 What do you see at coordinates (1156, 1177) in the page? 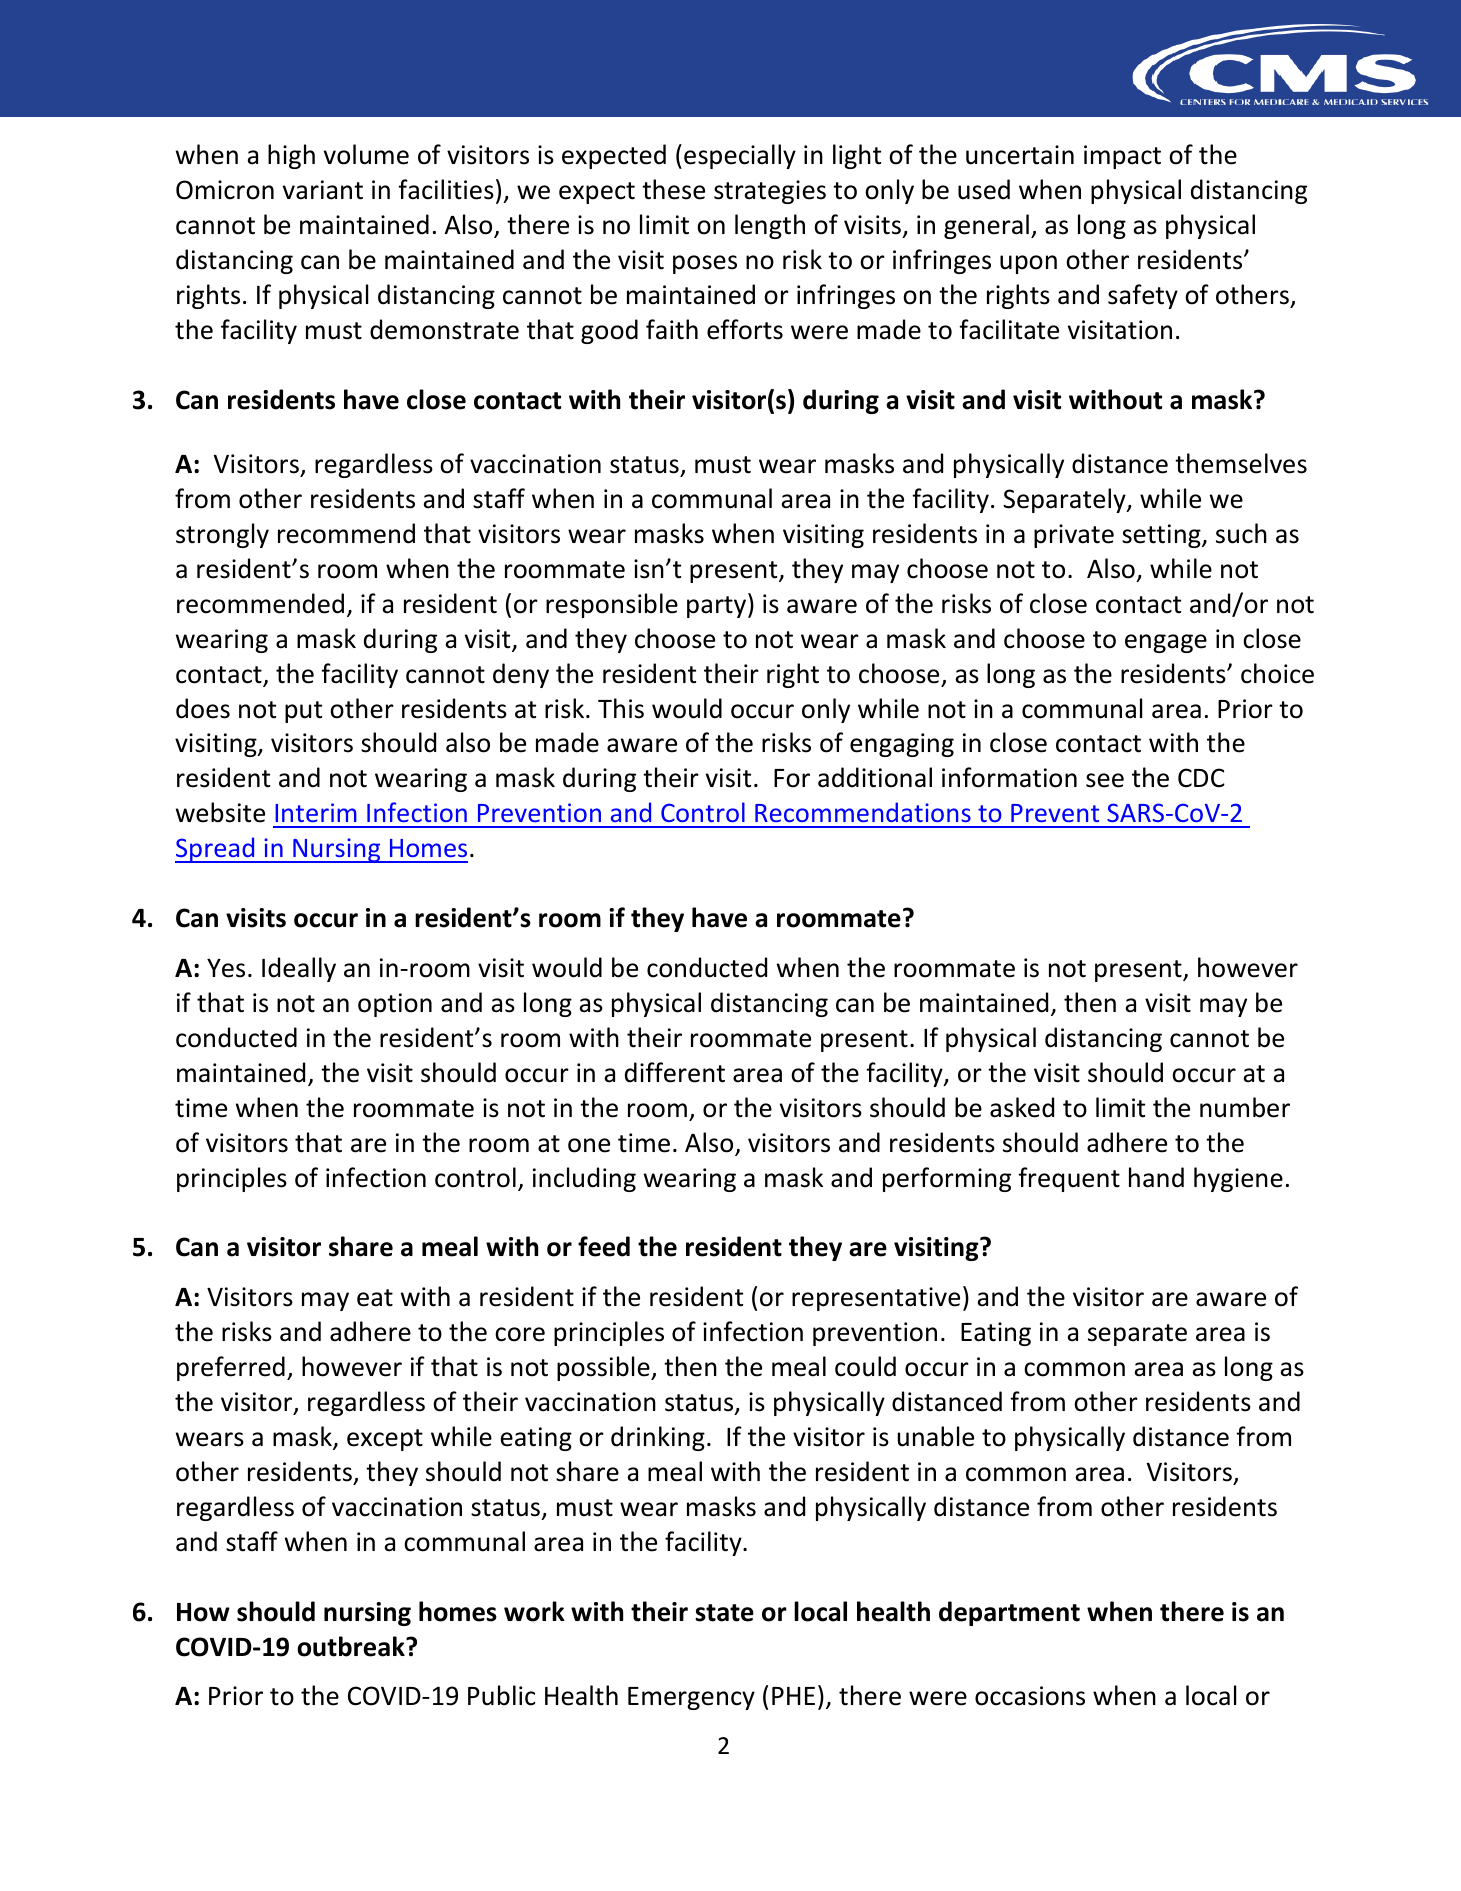
I see `hand` at bounding box center [1156, 1177].
